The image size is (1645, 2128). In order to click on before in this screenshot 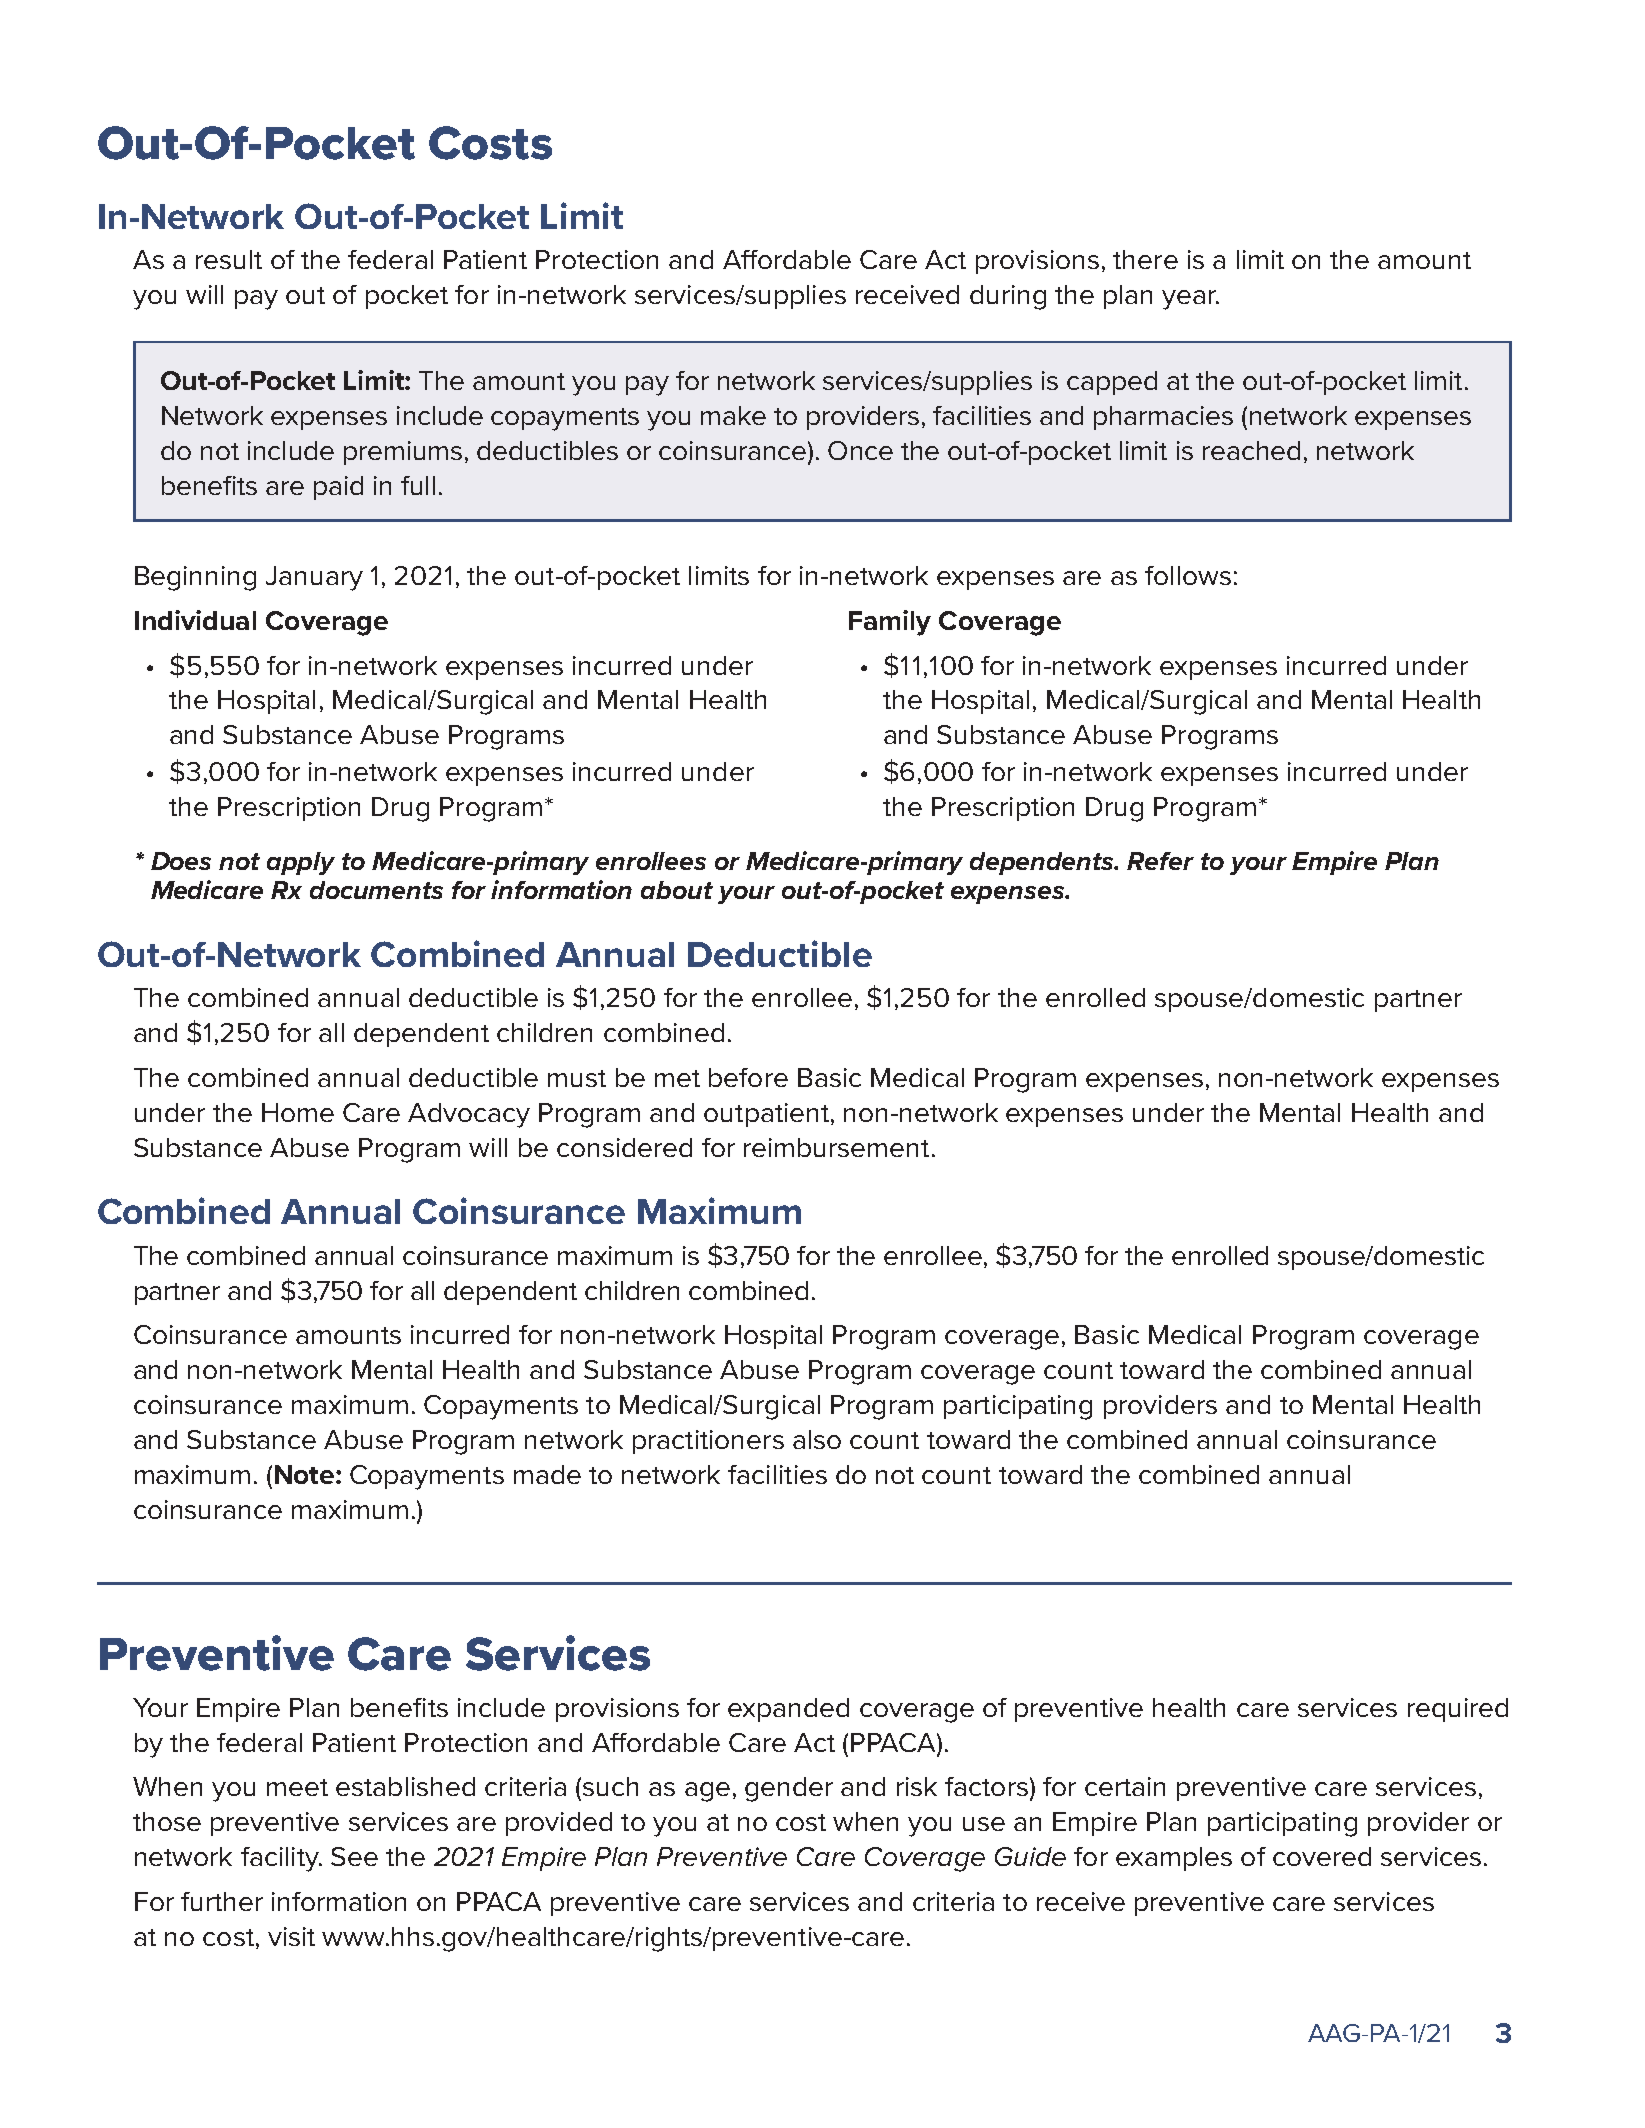, I will do `click(748, 1077)`.
